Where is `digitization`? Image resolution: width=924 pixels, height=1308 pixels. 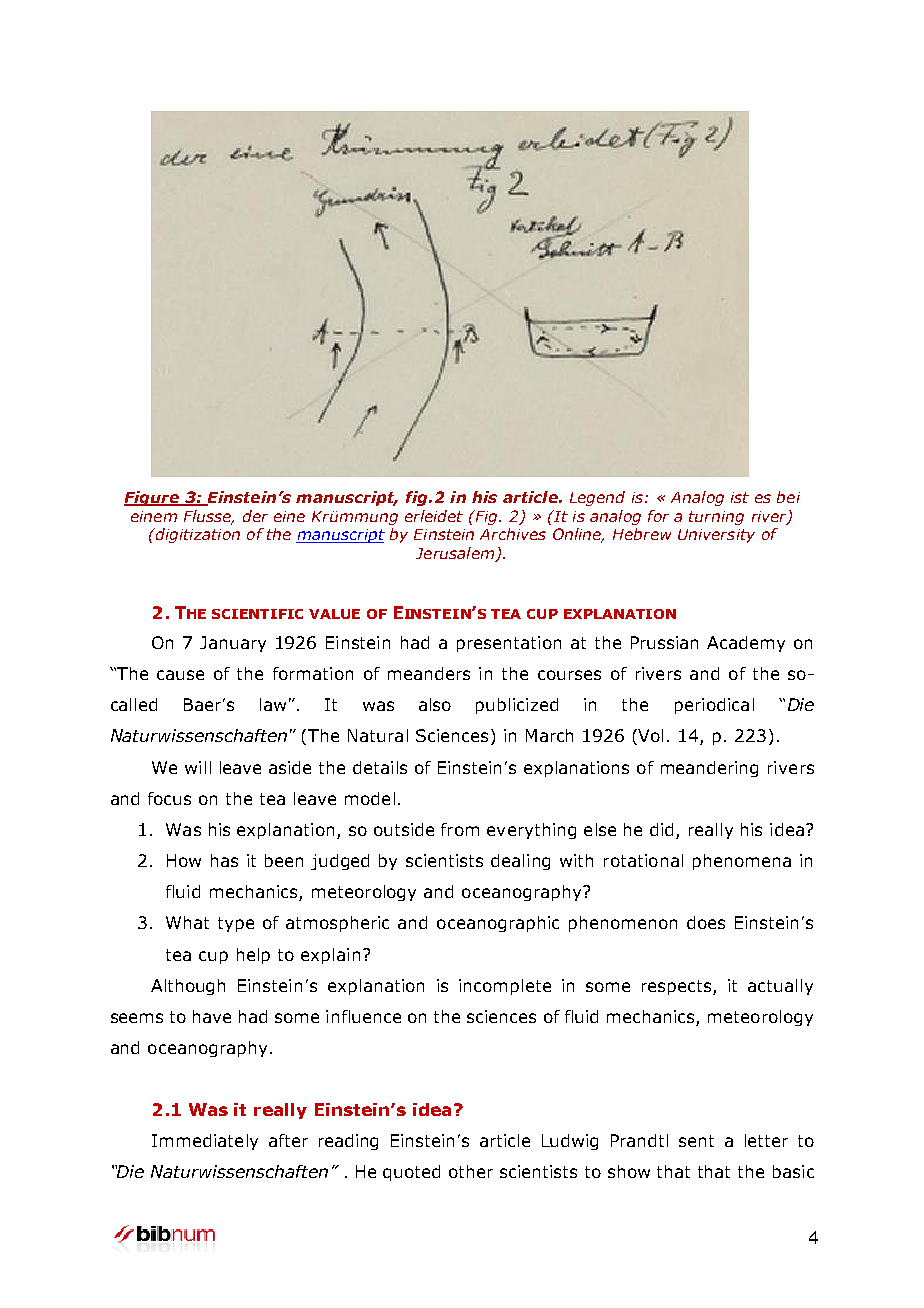 digitization is located at coordinates (197, 535).
